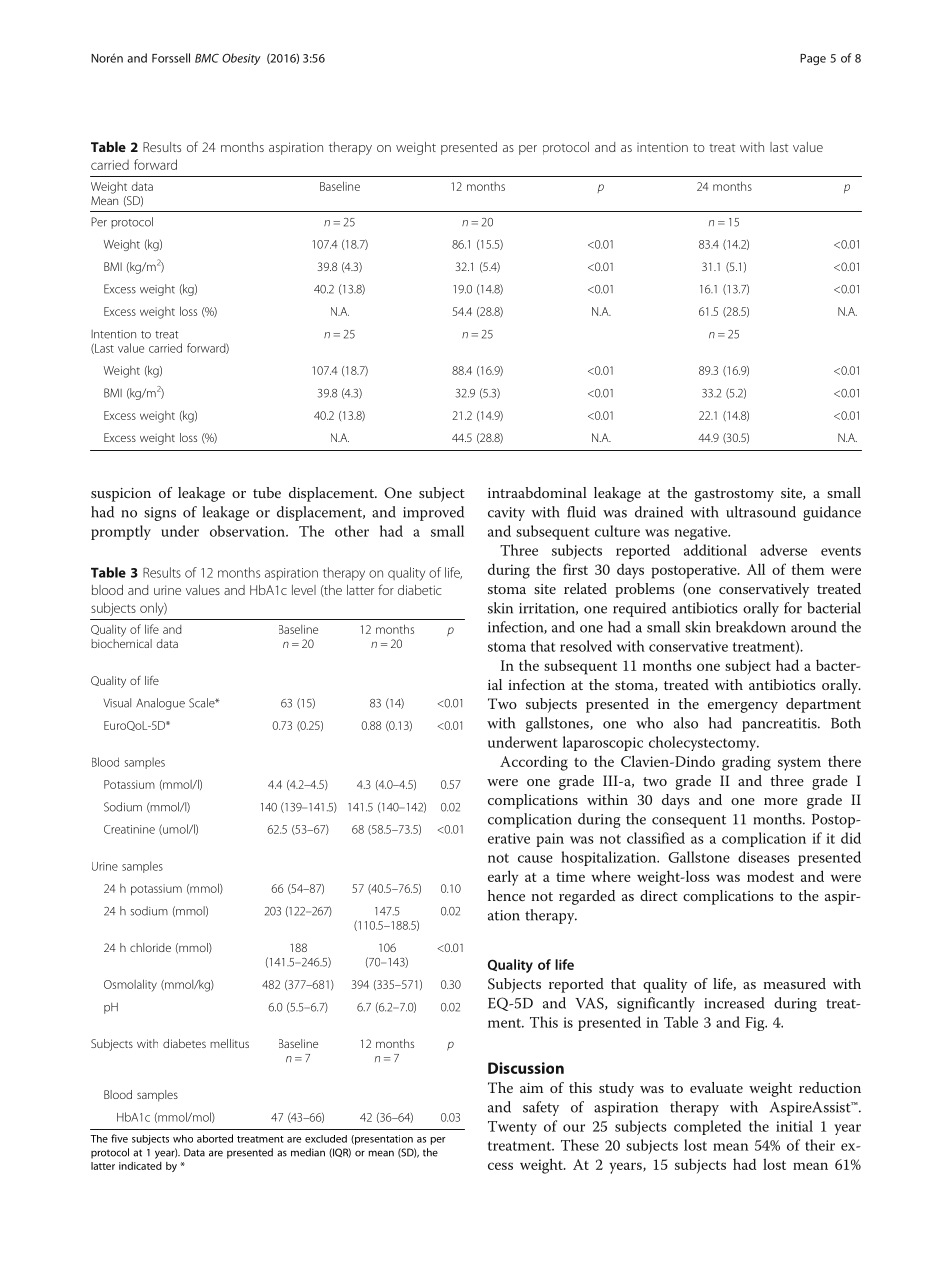  Describe the element at coordinates (215, 1138) in the image. I see `aborted` at that location.
